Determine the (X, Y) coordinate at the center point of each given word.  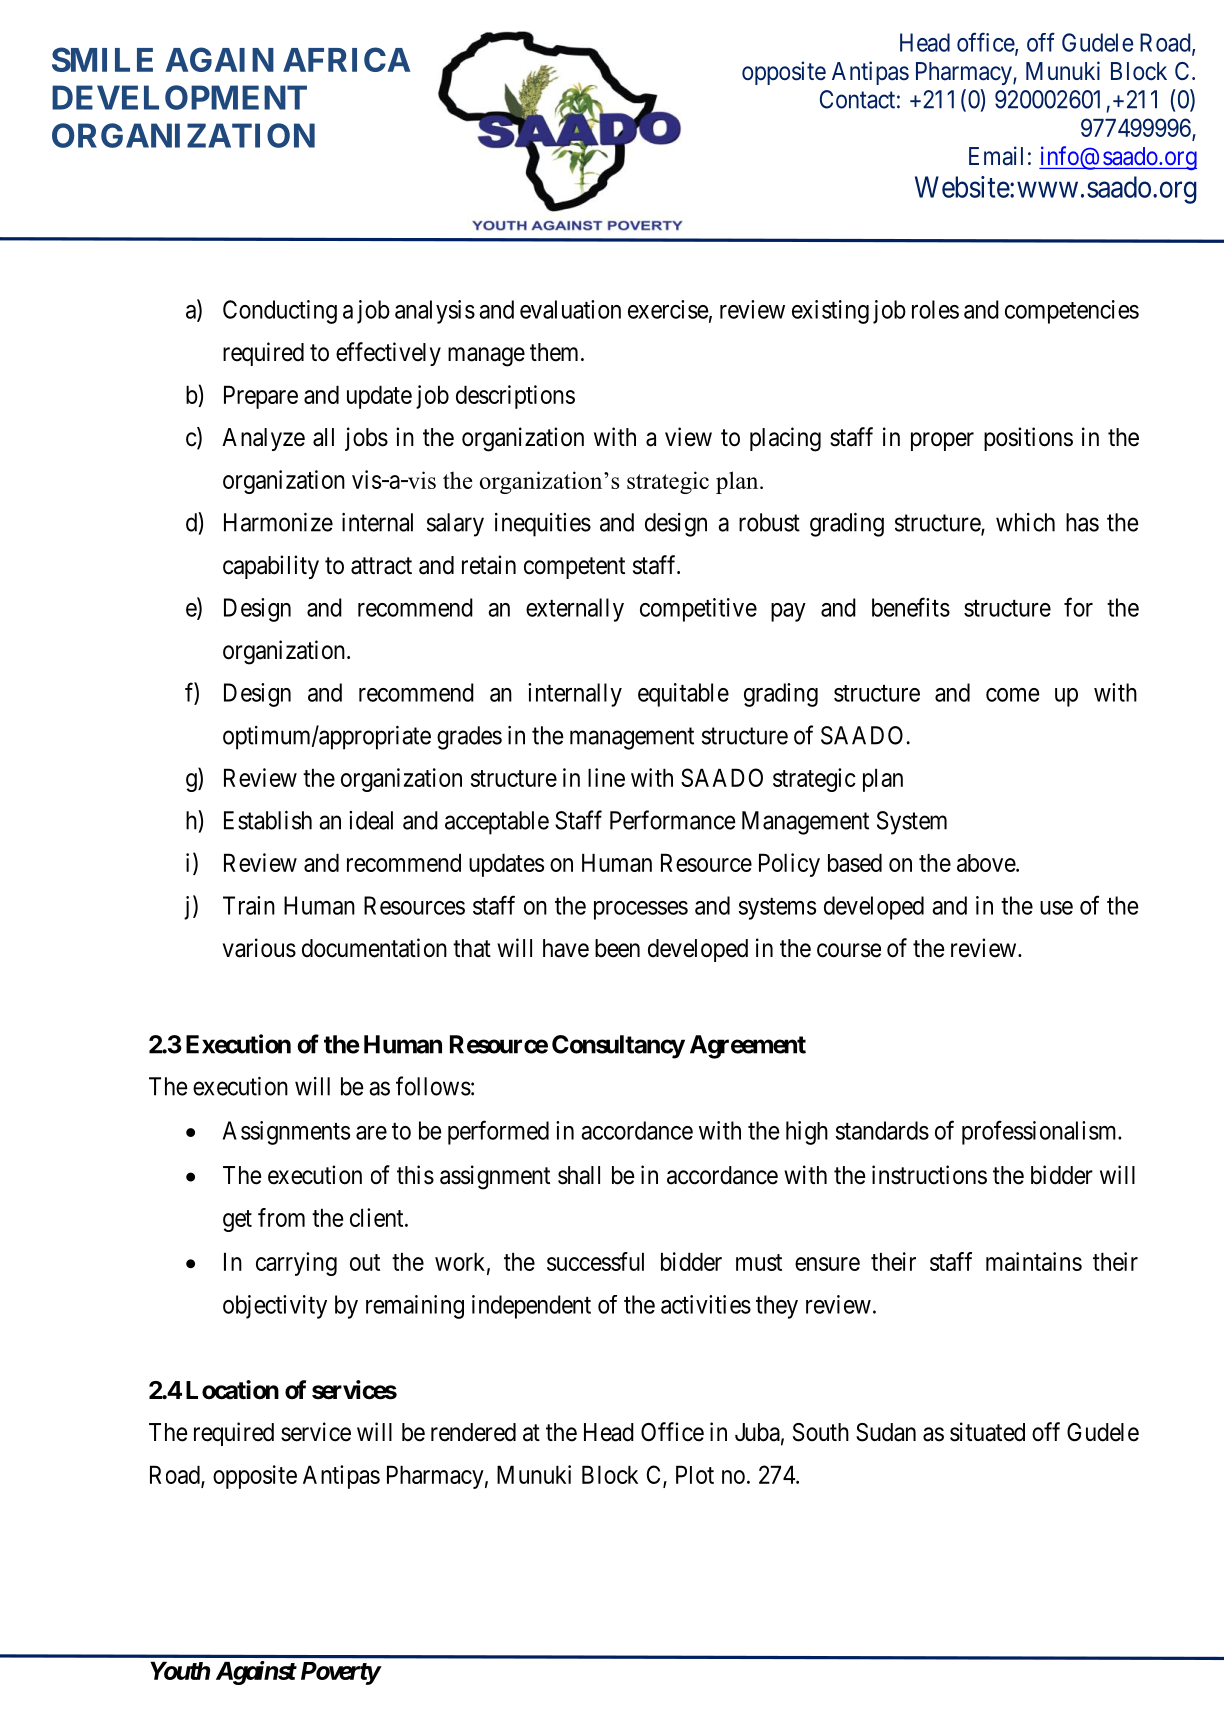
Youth (180, 1670)
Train (249, 905)
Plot (695, 1474)
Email (996, 156)
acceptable (497, 823)
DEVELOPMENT (179, 97)
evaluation (570, 309)
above (987, 863)
